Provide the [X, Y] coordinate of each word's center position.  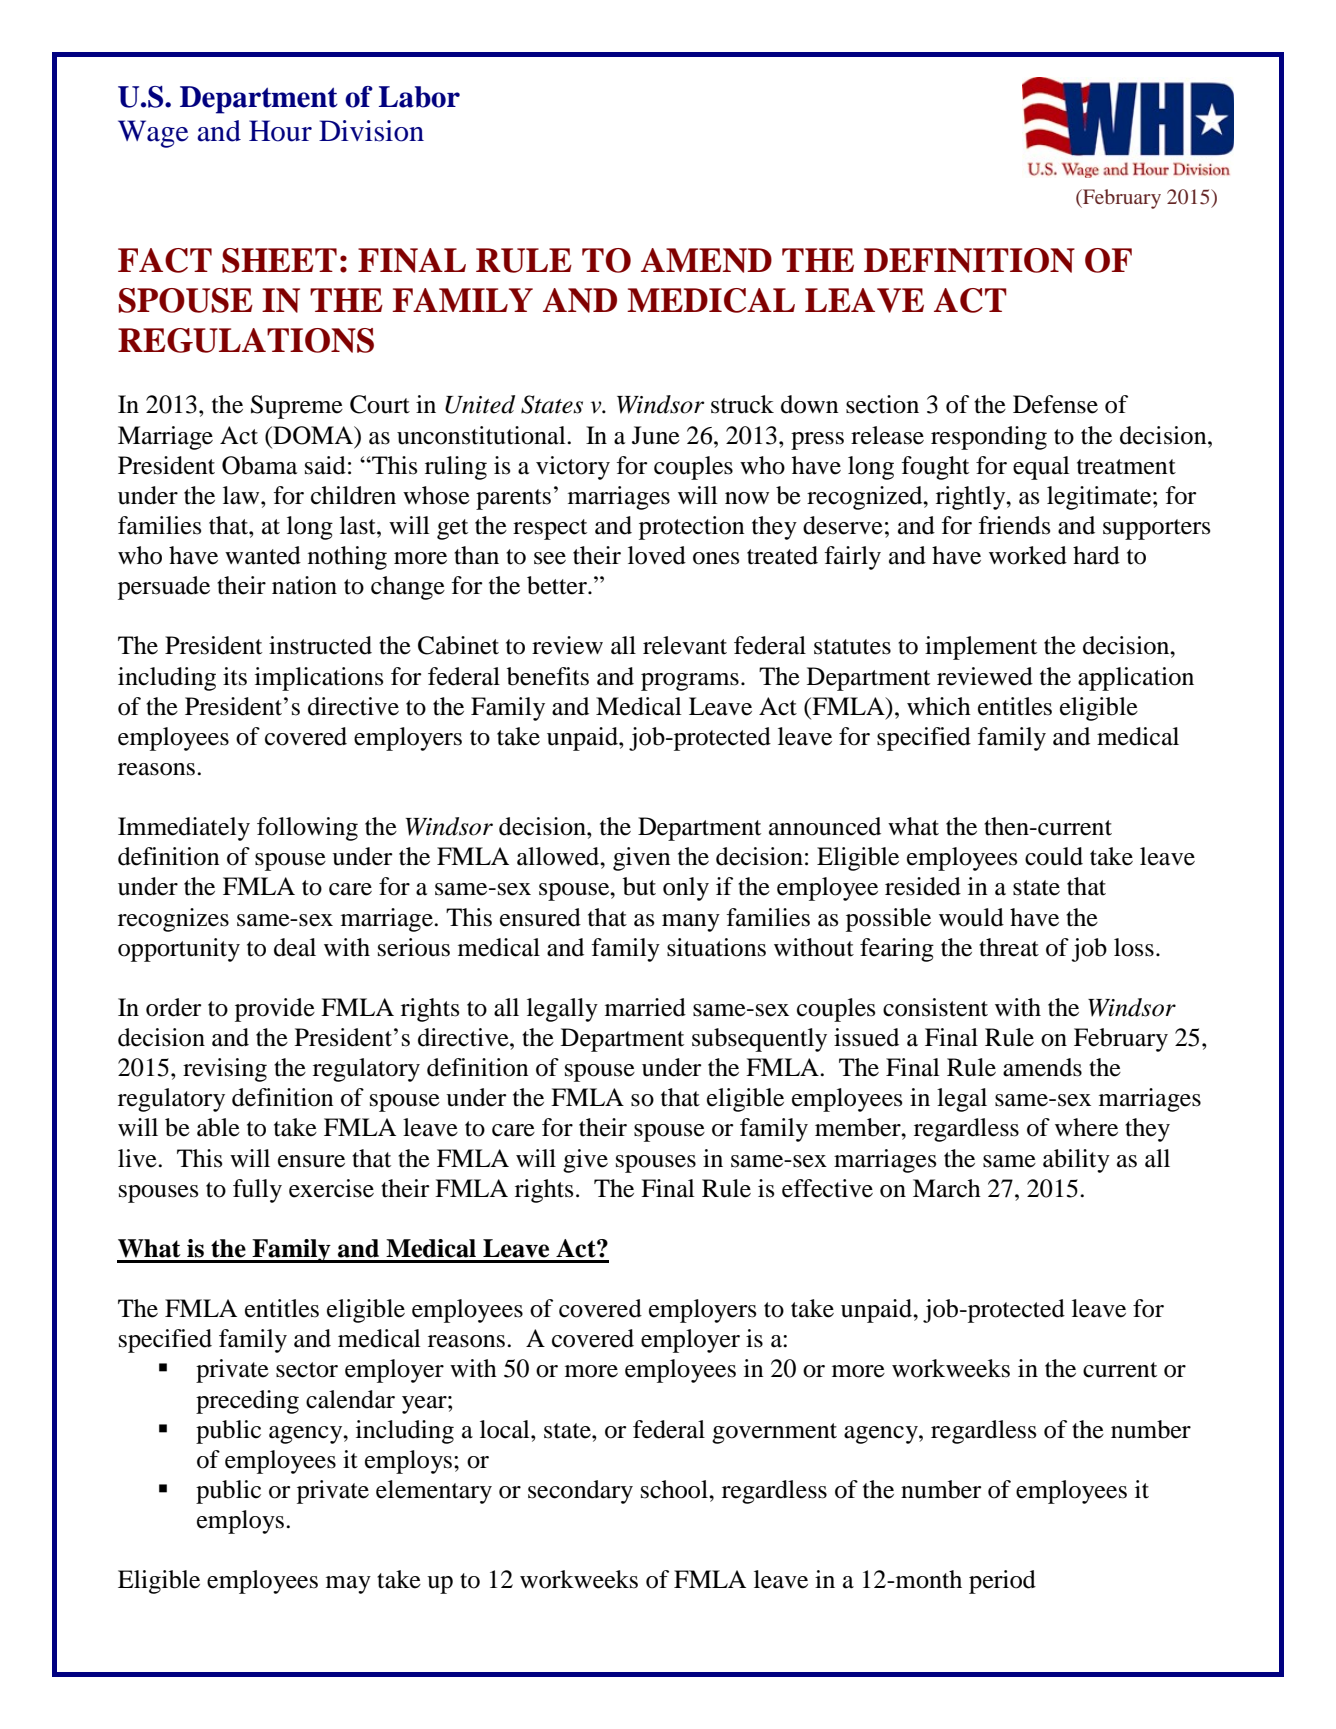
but [639, 886]
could [1054, 856]
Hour [280, 131]
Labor [419, 97]
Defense [1055, 404]
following [307, 829]
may [348, 1585]
